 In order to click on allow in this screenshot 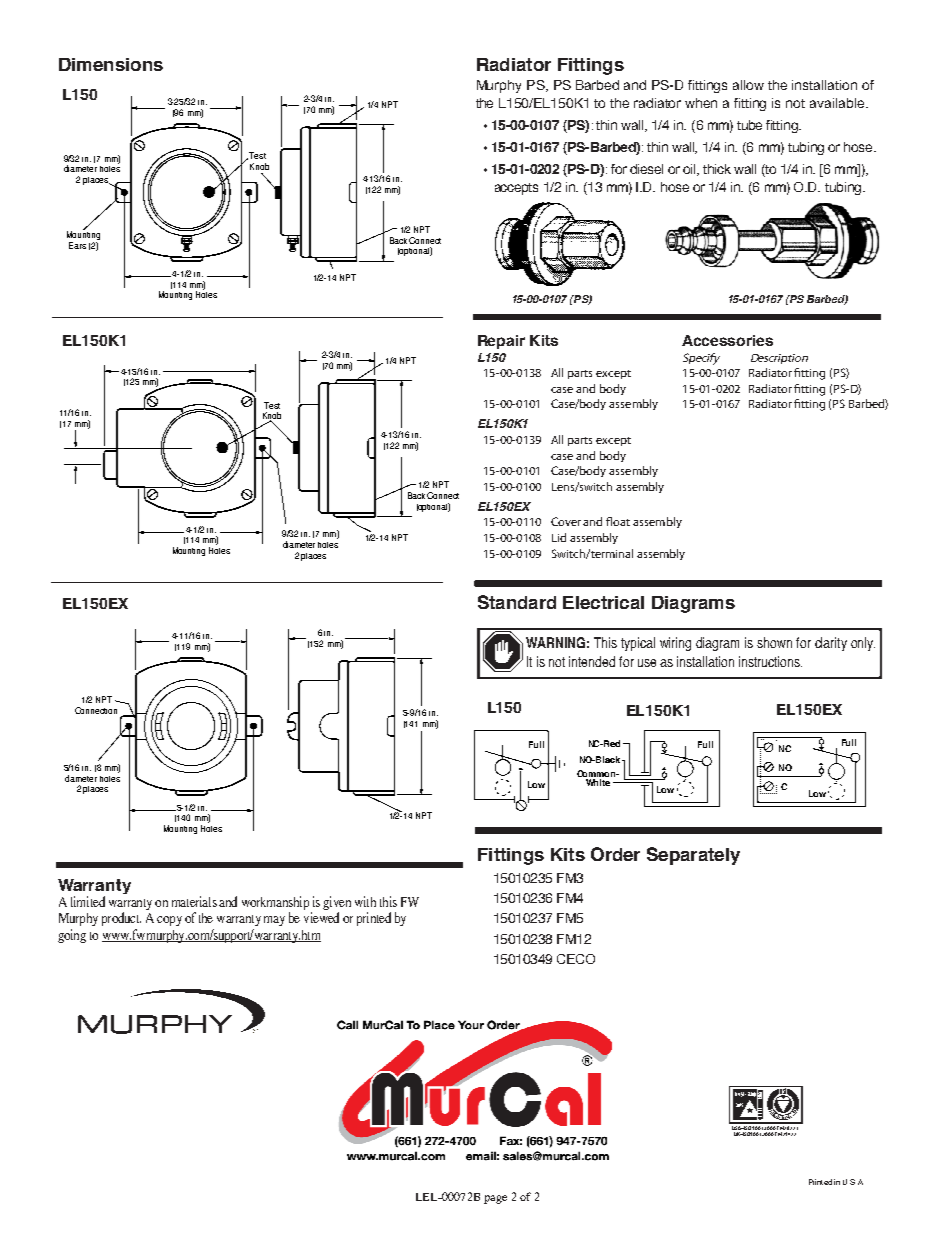, I will do `click(748, 85)`.
